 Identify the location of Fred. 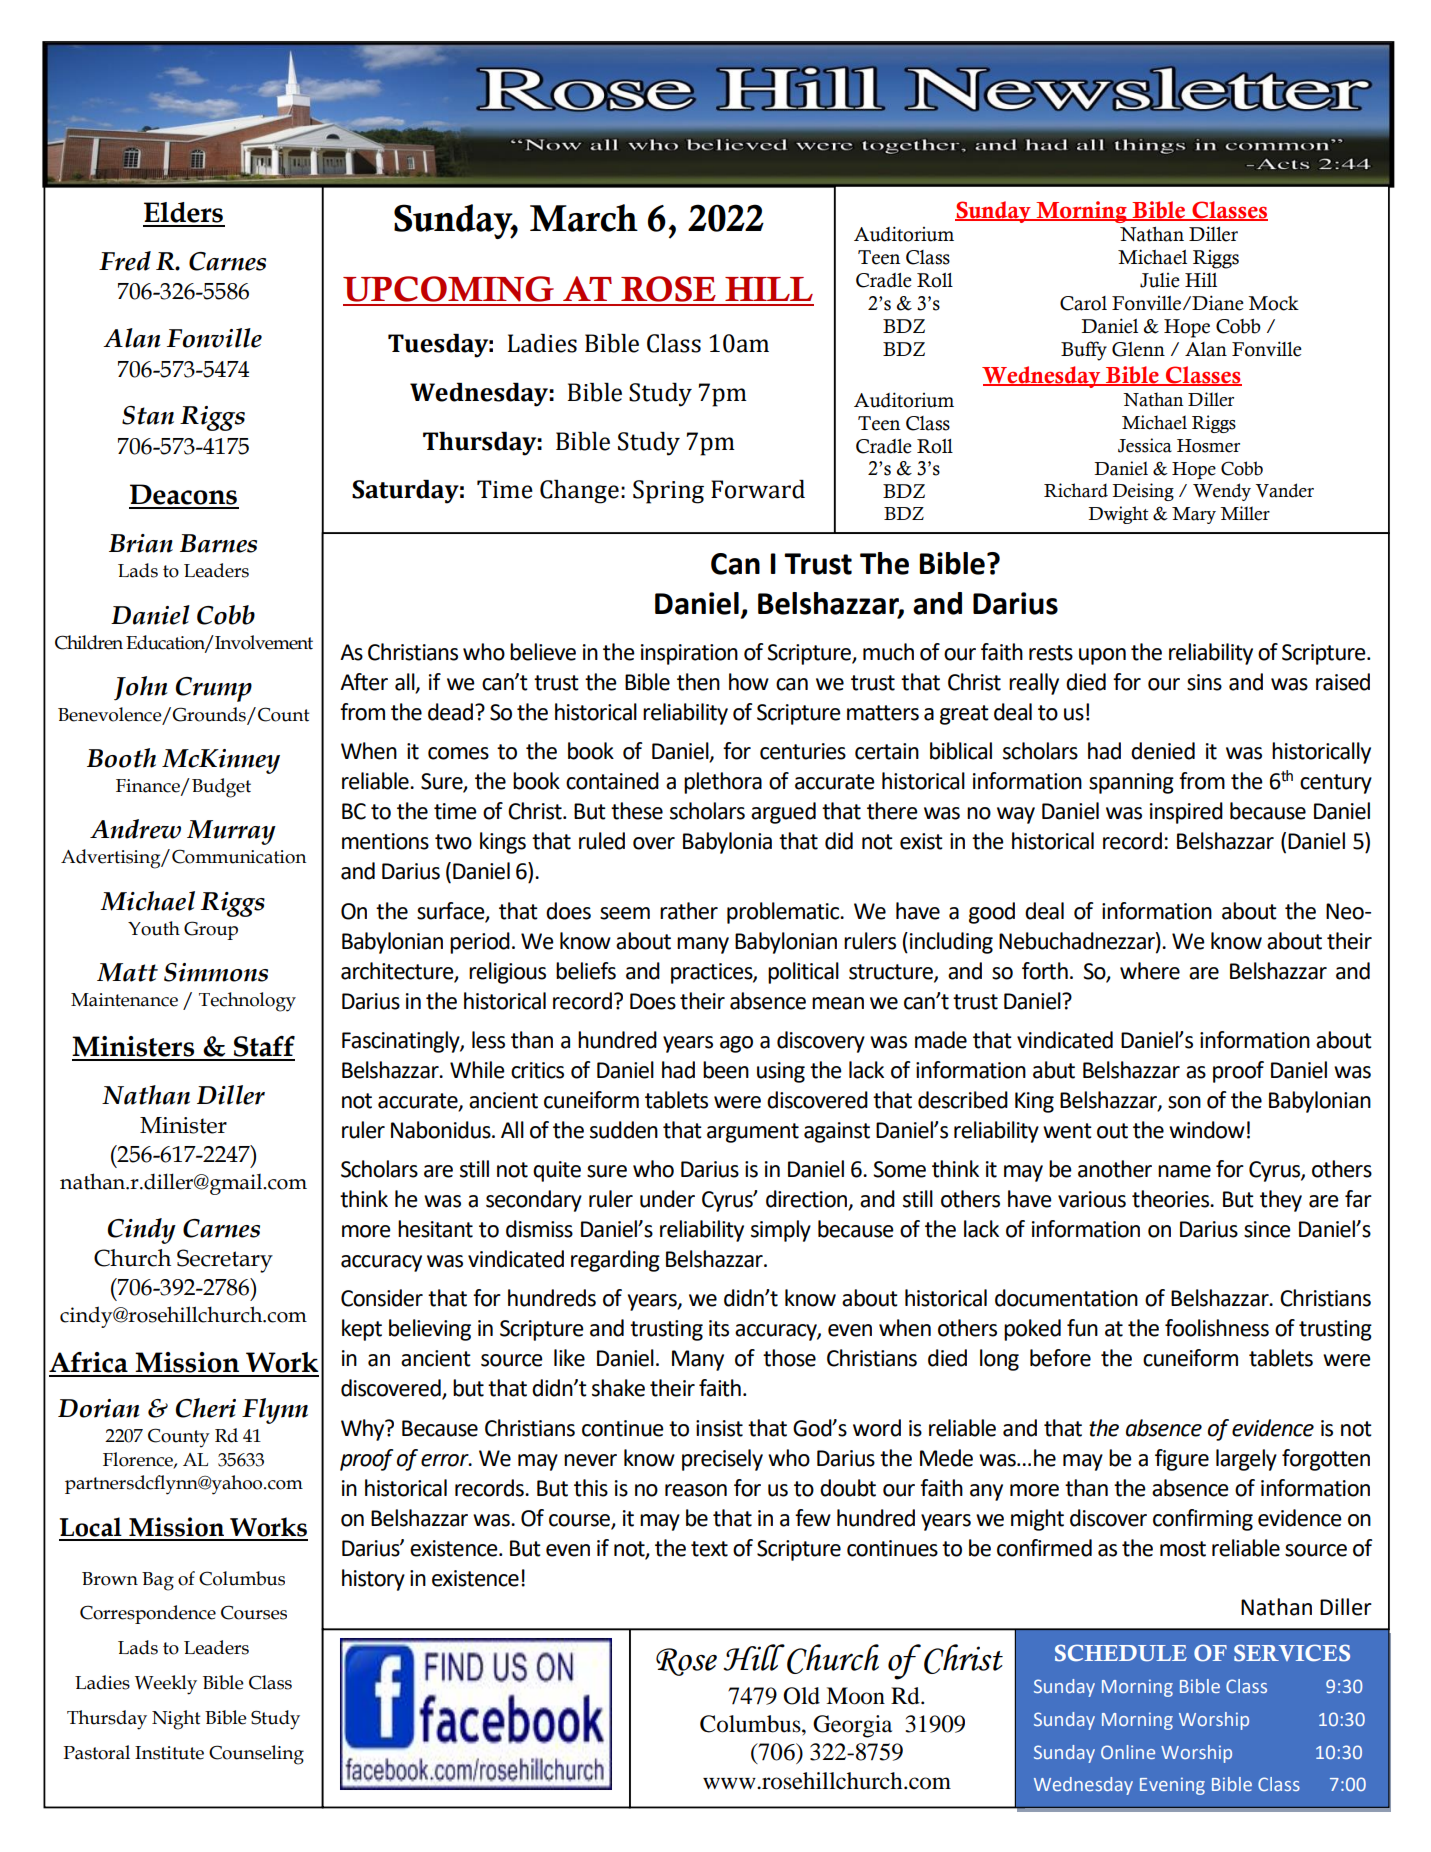
(125, 261).
